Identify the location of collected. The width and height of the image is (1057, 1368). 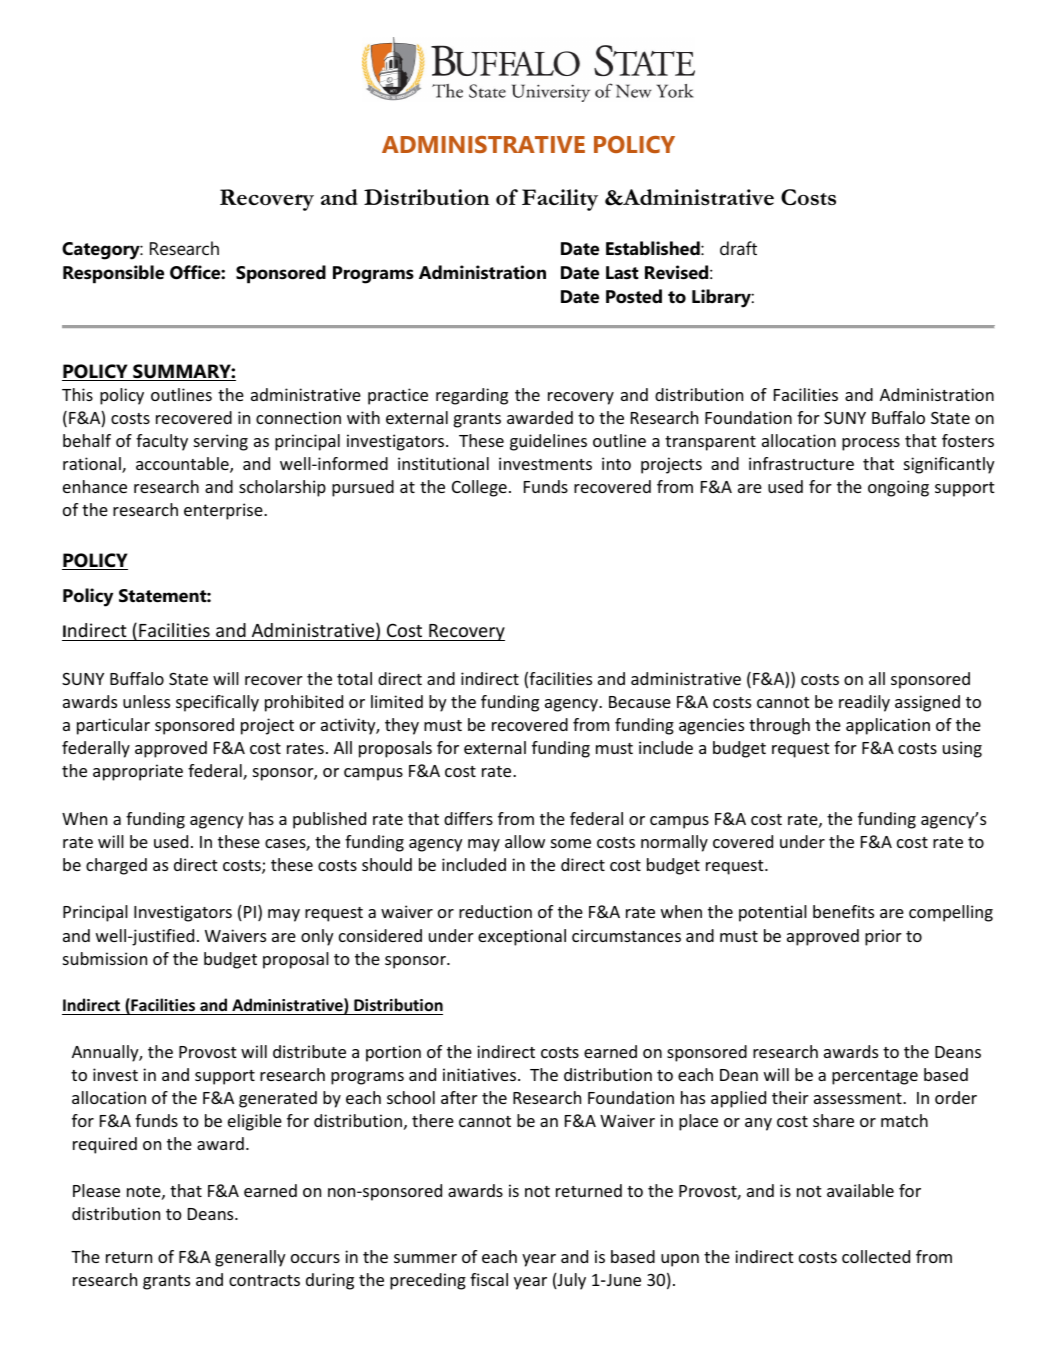
(876, 1256).
